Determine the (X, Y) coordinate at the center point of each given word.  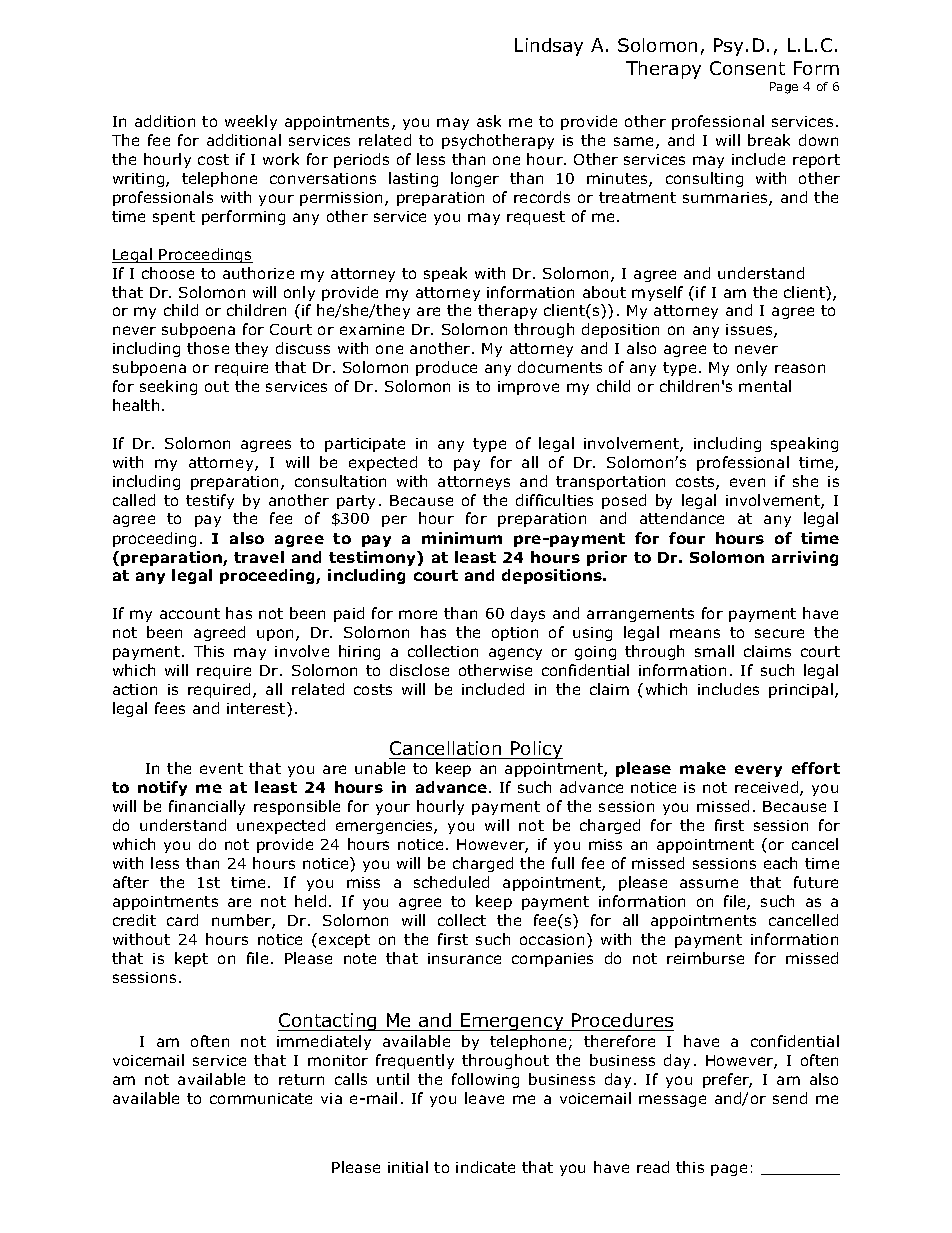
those (208, 348)
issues (750, 331)
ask (489, 121)
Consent (747, 68)
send (790, 1098)
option (515, 634)
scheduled (451, 882)
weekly (251, 122)
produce (446, 368)
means (695, 633)
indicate (485, 1167)
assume (709, 883)
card (182, 920)
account (190, 613)
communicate (261, 1098)
